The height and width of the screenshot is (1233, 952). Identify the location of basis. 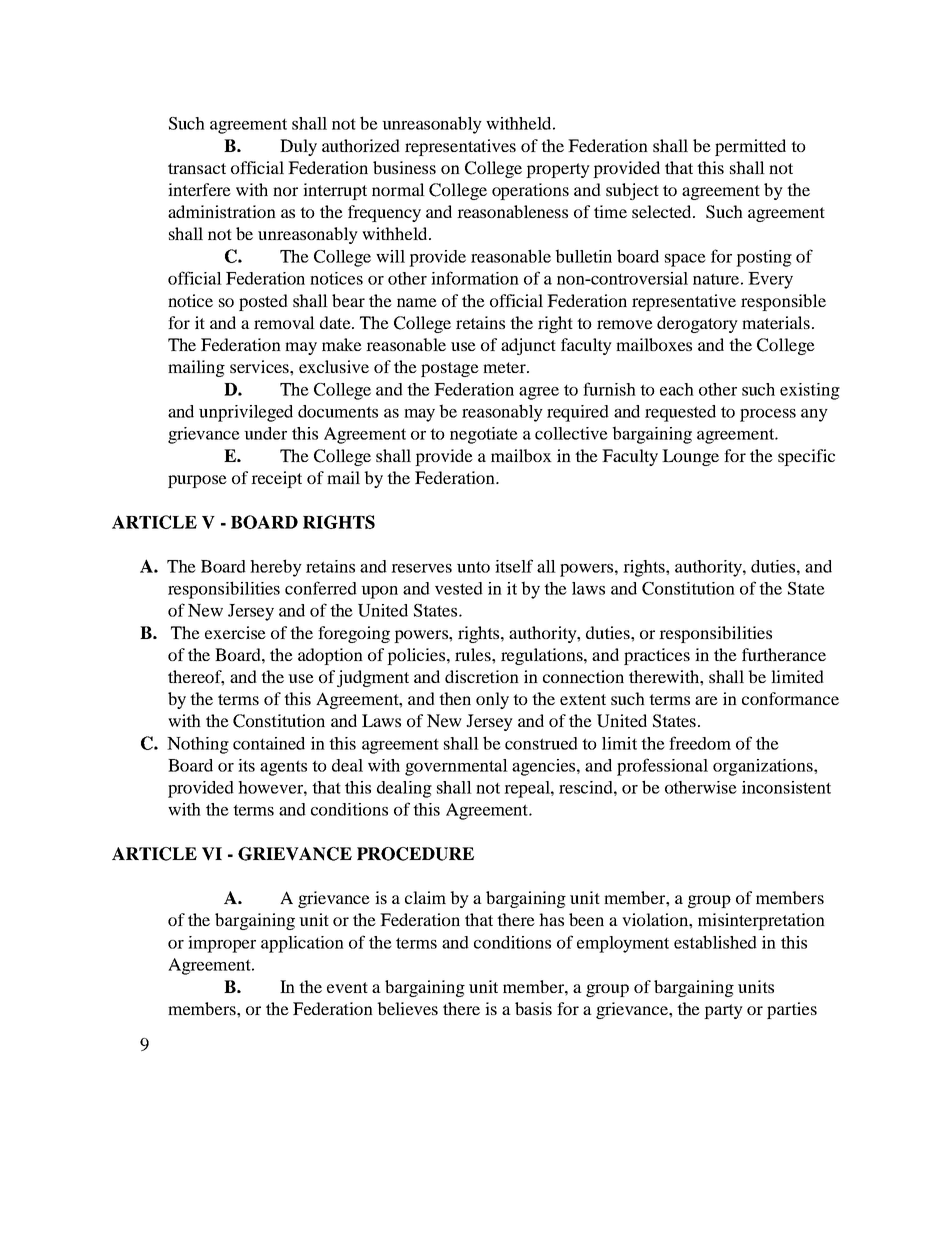
(533, 1008).
